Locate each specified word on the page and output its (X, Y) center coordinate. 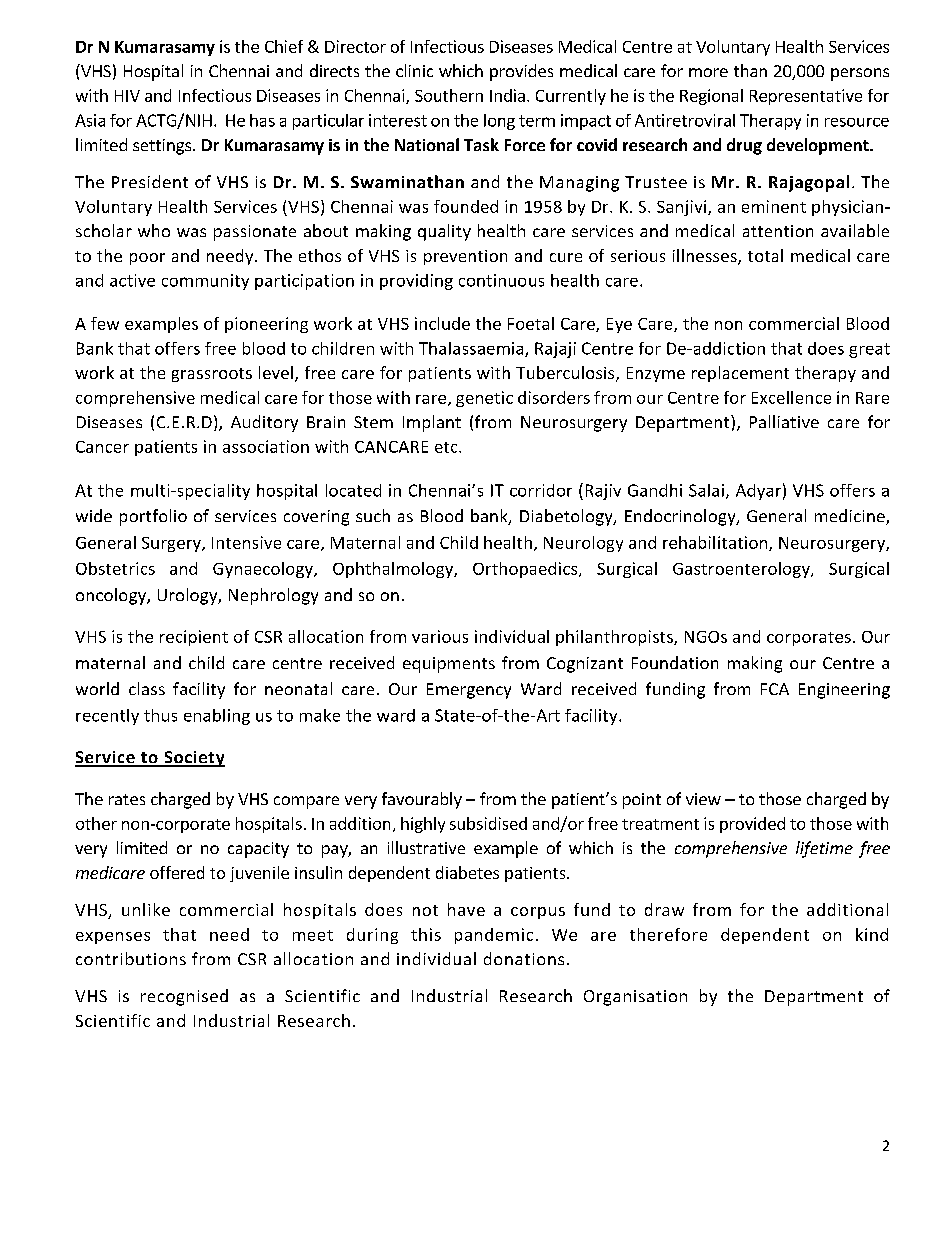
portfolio (153, 517)
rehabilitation (715, 542)
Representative (806, 97)
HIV (127, 96)
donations (524, 958)
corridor (541, 490)
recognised (184, 997)
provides (521, 72)
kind (872, 934)
